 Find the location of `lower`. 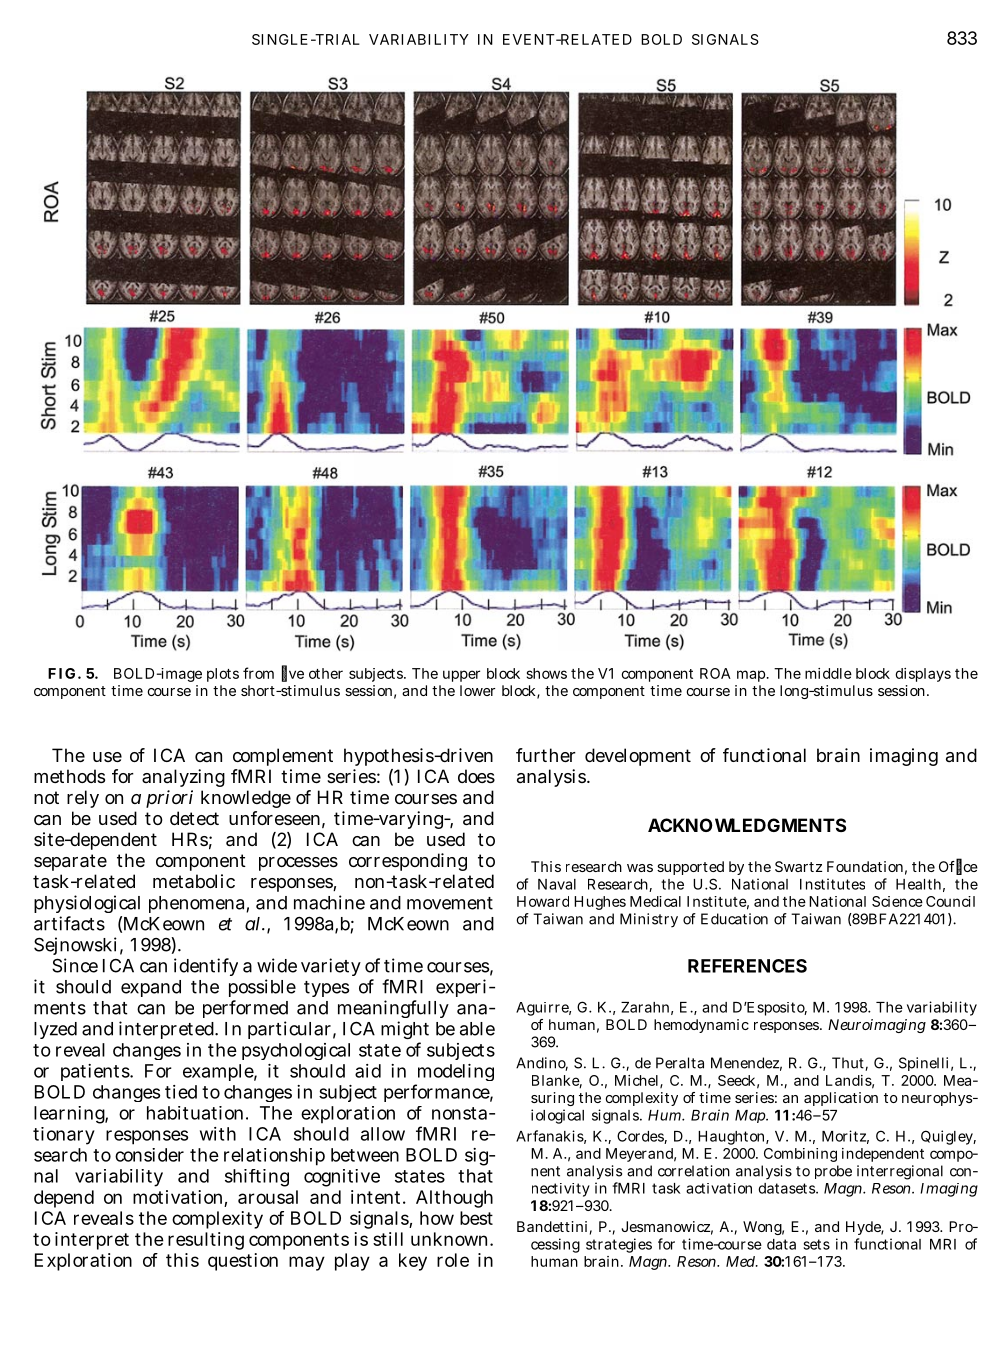

lower is located at coordinates (477, 690).
